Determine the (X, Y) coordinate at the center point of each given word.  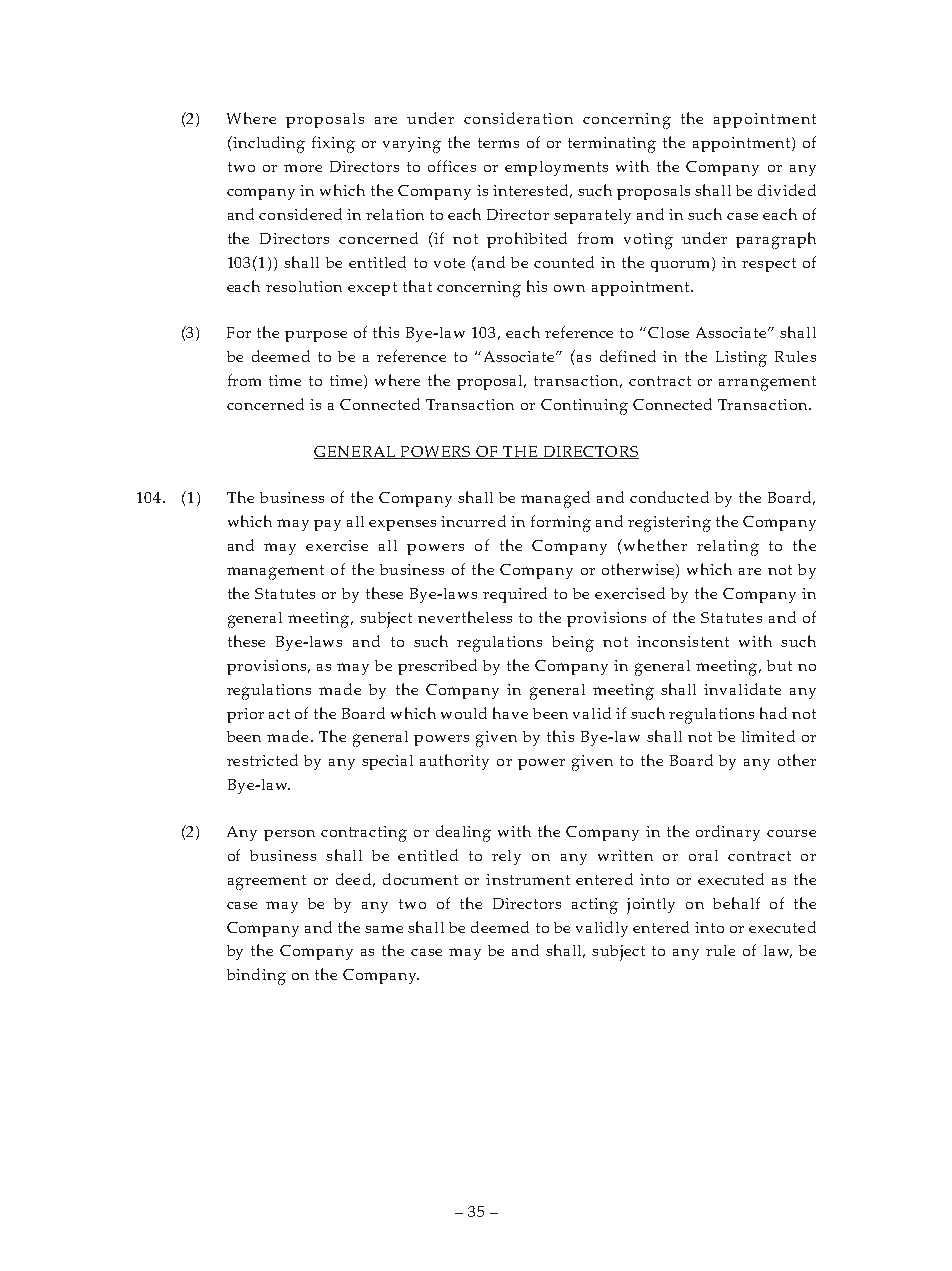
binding (256, 976)
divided (787, 190)
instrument (528, 879)
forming (561, 523)
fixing (333, 144)
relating (728, 548)
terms (498, 143)
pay (327, 525)
